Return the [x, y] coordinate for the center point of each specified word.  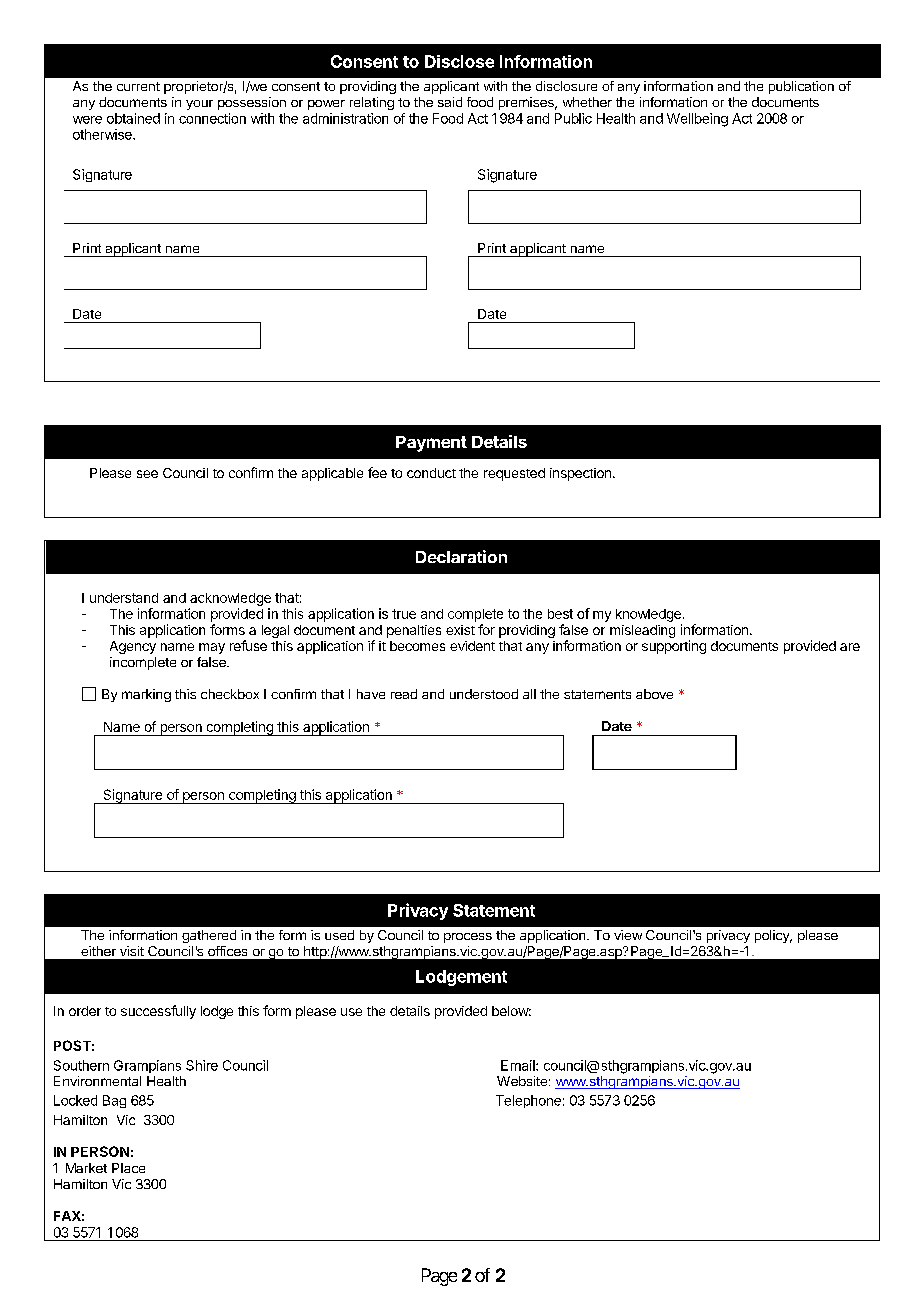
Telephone [528, 1101]
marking [146, 695]
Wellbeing [697, 120]
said [450, 102]
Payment [431, 444]
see [147, 474]
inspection [580, 474]
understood [484, 694]
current [138, 86]
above [654, 694]
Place [128, 1168]
